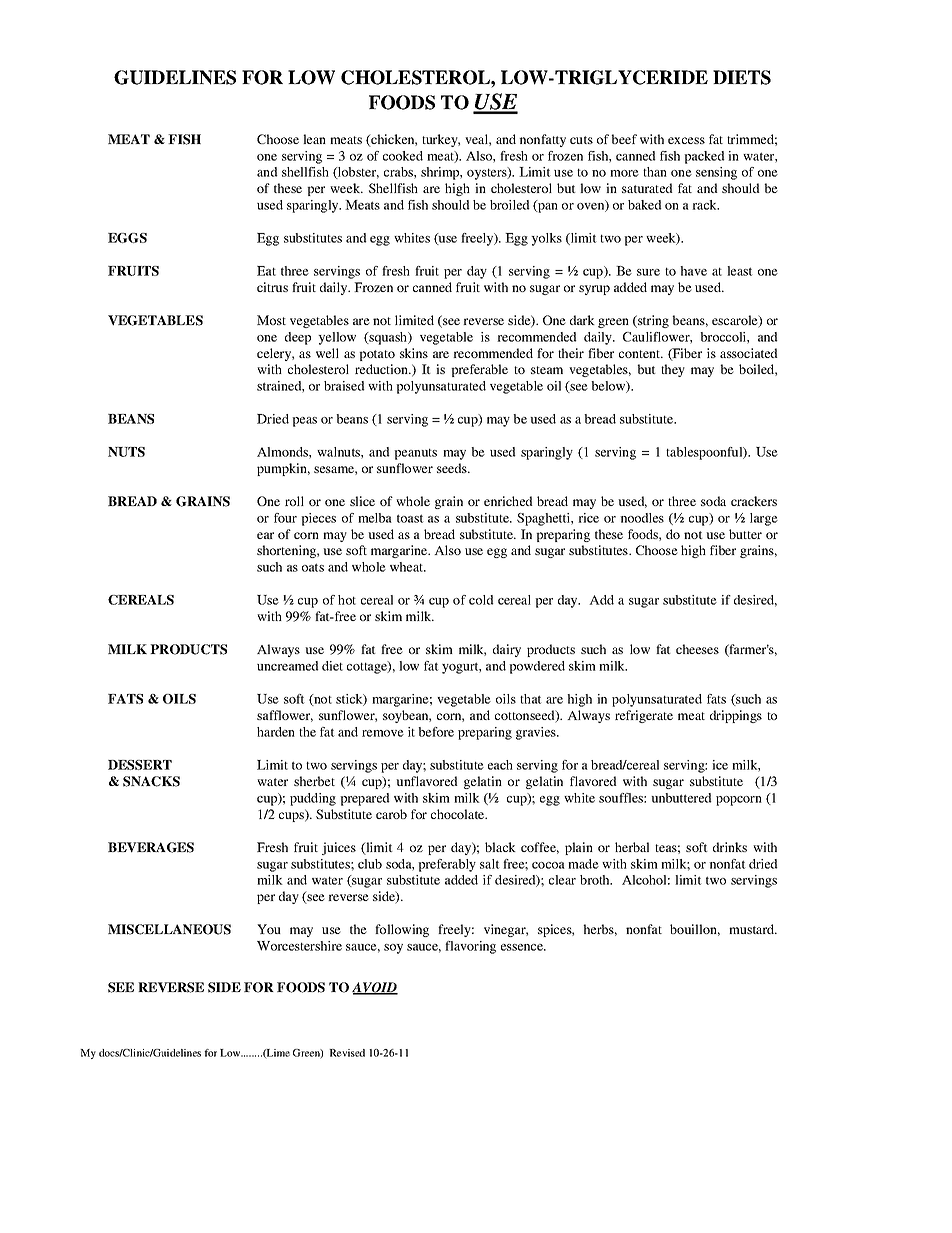 This screenshot has width=952, height=1233. Describe the element at coordinates (314, 139) in the screenshot. I see `lean` at that location.
